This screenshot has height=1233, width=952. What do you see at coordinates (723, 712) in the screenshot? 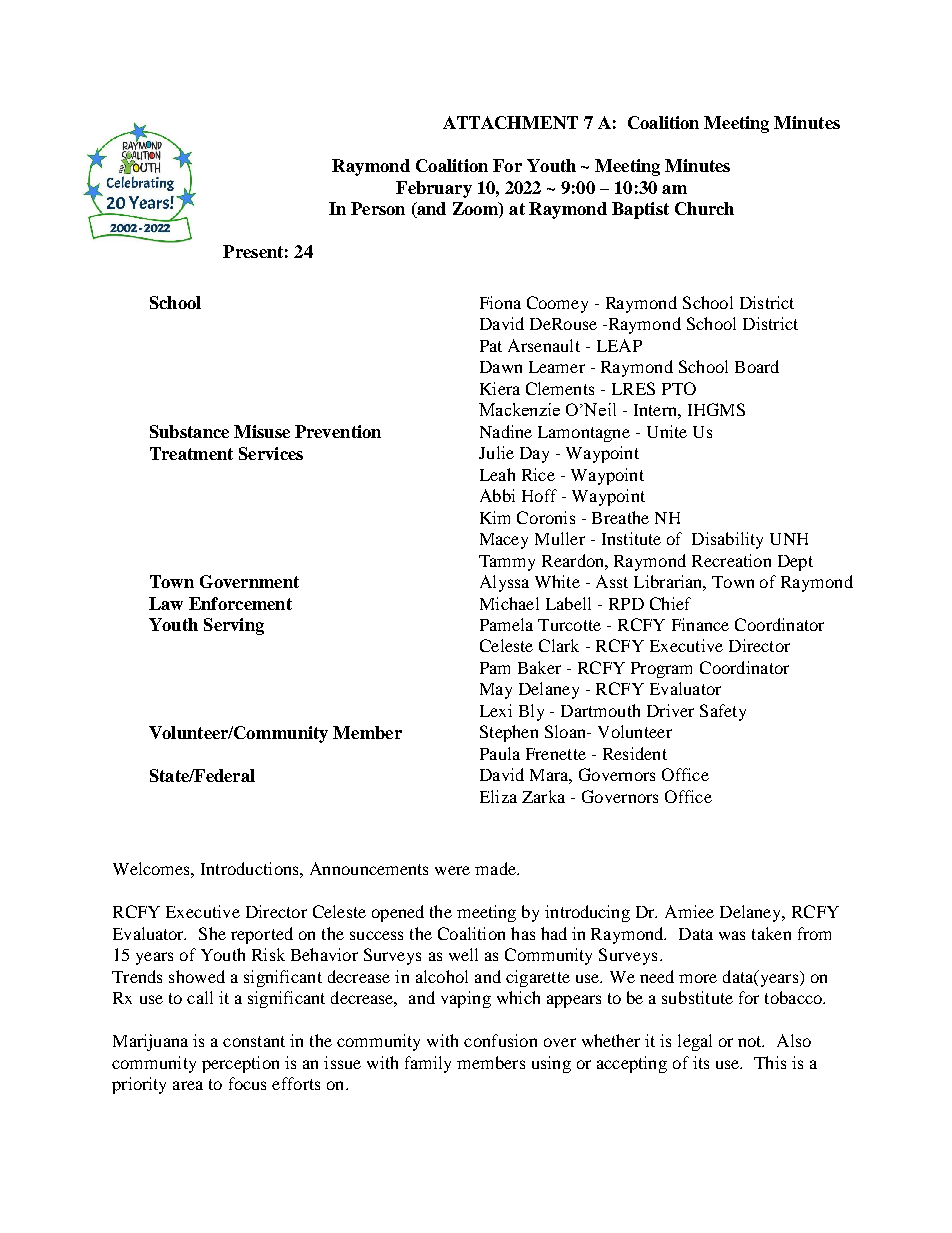
I see `Safety` at bounding box center [723, 712].
